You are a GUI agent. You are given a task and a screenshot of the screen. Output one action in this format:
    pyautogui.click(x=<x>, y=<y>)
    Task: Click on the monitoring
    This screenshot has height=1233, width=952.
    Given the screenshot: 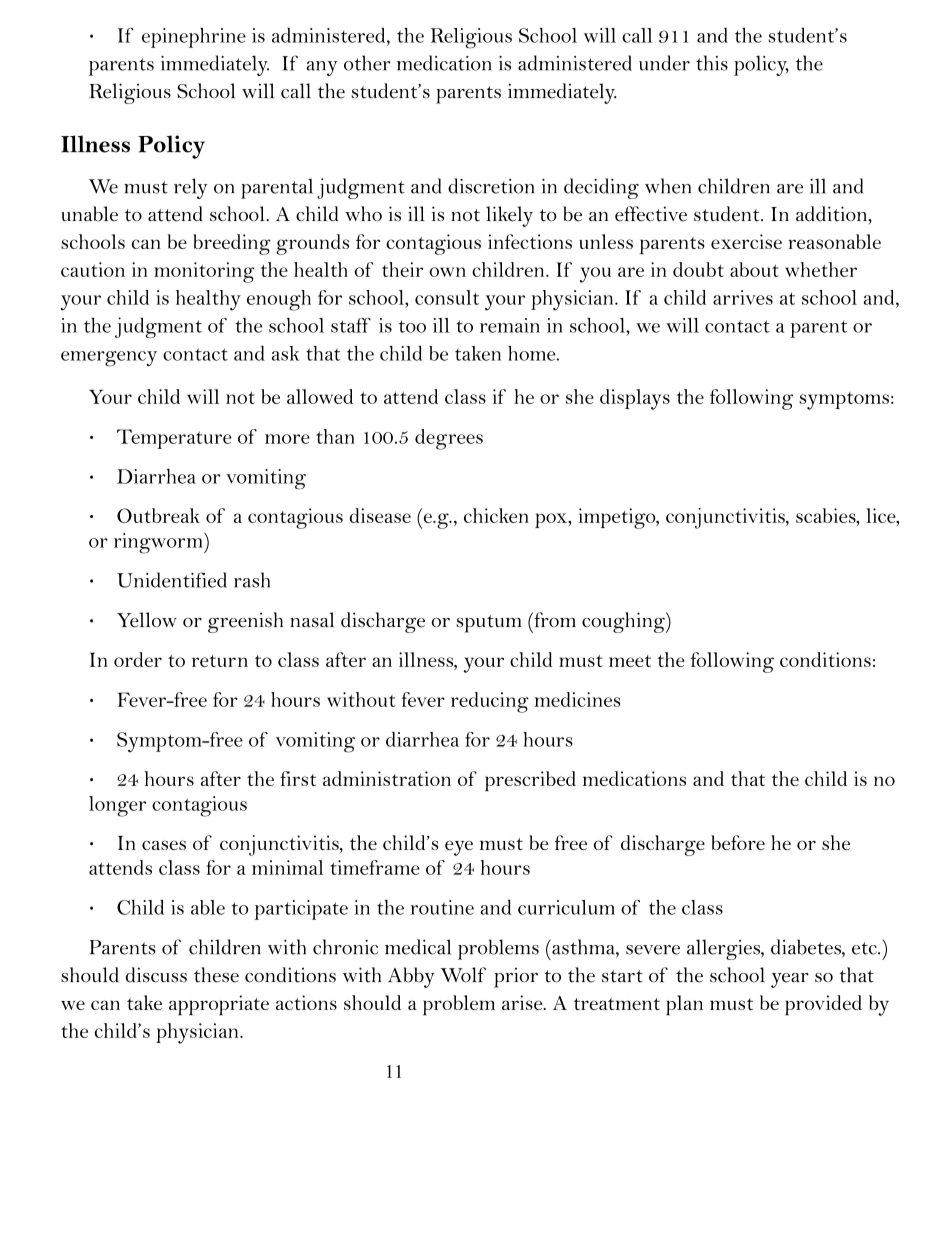 What is the action you would take?
    pyautogui.click(x=204, y=272)
